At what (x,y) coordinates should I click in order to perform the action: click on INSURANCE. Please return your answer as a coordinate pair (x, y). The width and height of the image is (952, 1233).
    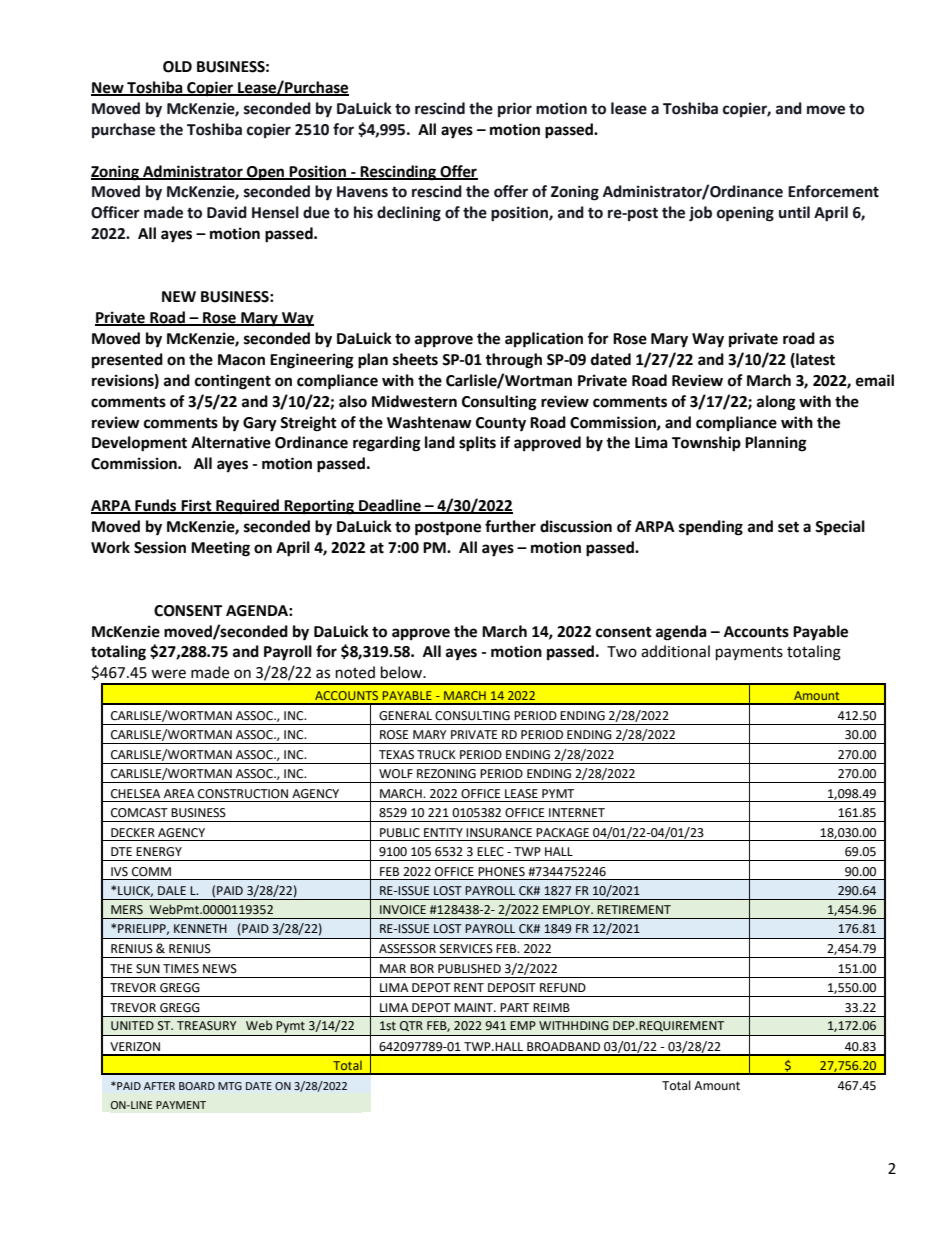
    Looking at the image, I should click on (499, 833).
